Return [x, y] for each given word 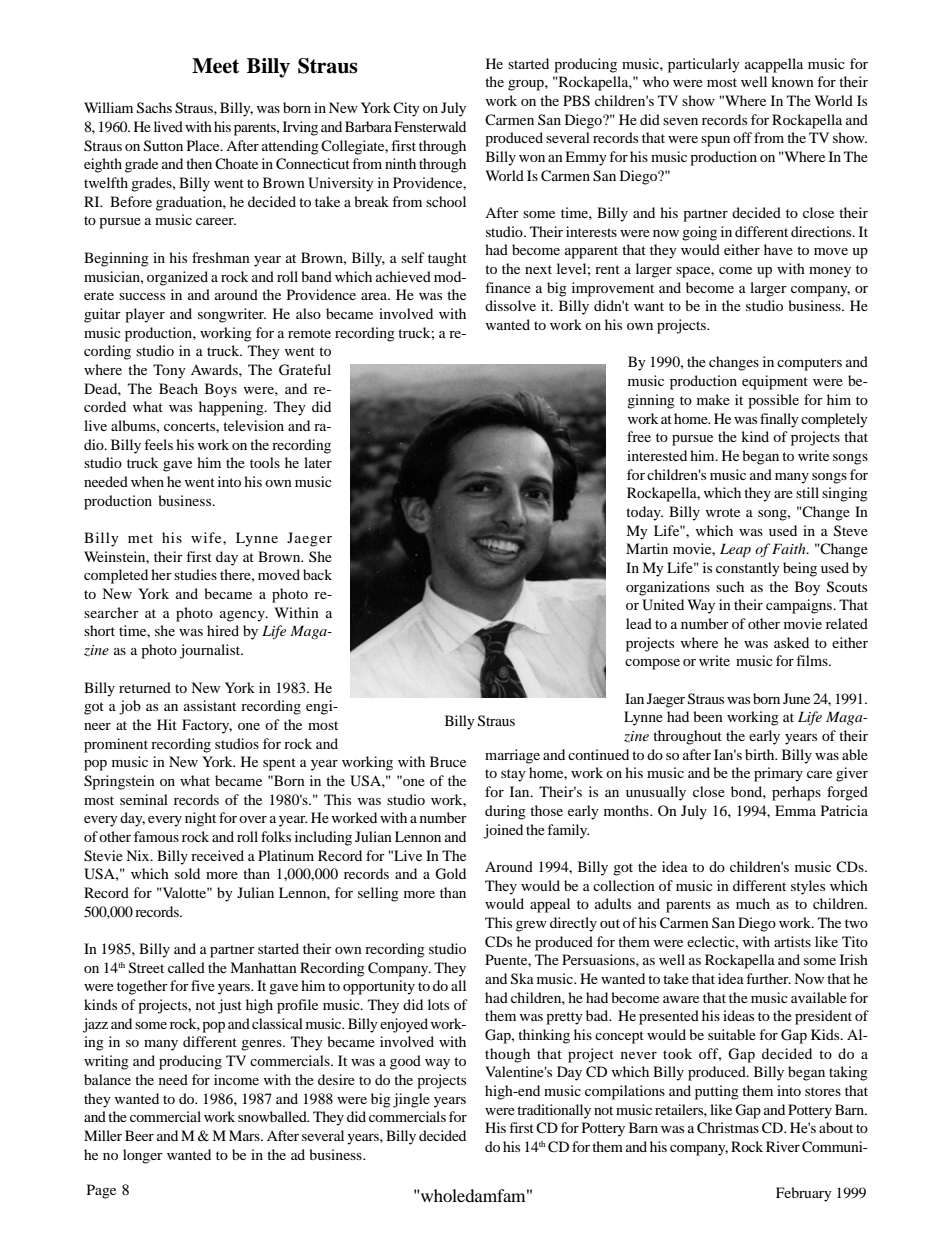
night [200, 819]
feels [158, 444]
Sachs [154, 108]
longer [143, 1156]
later [318, 462]
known [792, 81]
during [505, 812]
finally [779, 420]
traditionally [554, 1111]
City [406, 109]
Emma [795, 810]
